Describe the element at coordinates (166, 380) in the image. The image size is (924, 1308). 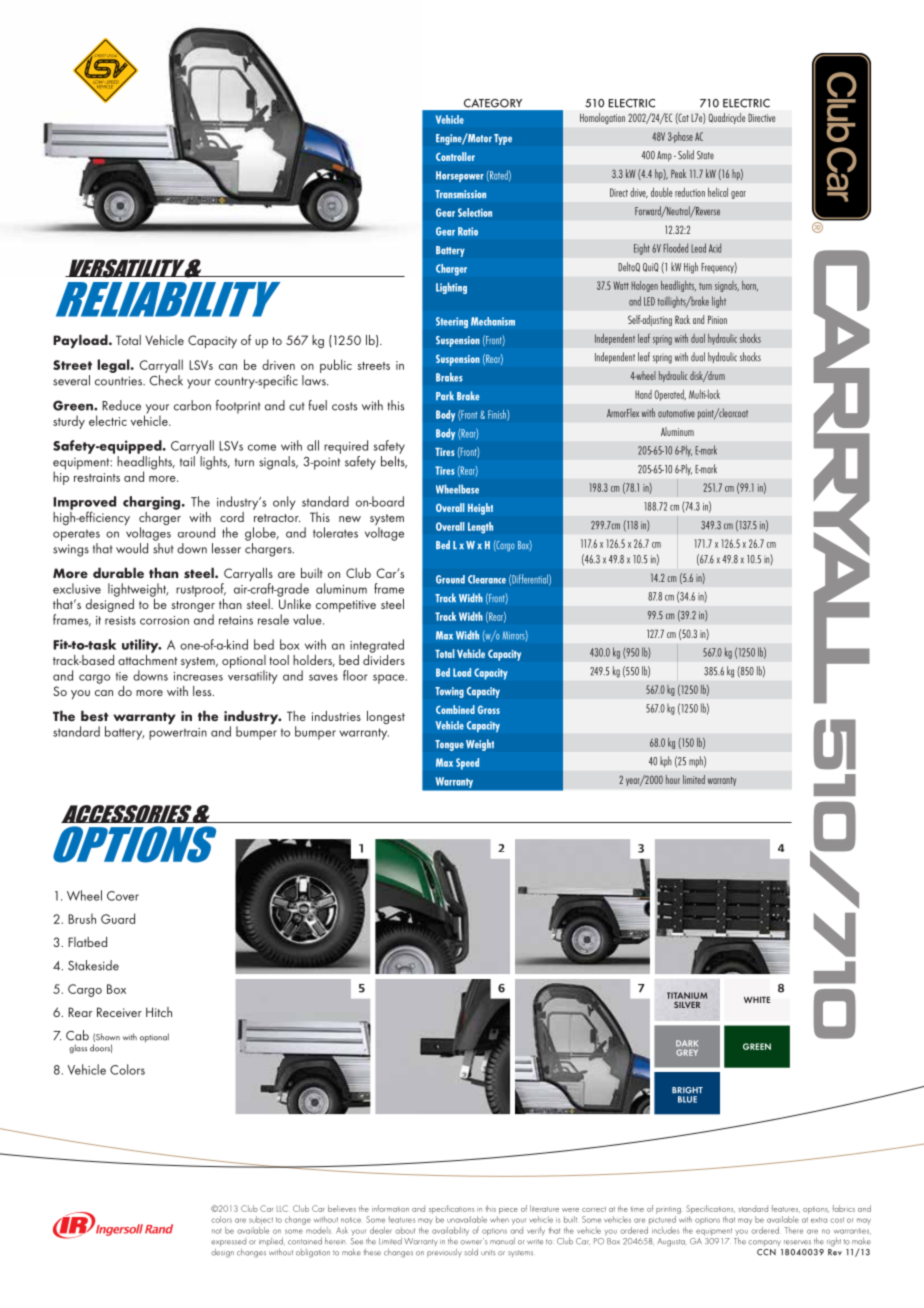
I see `Check` at that location.
